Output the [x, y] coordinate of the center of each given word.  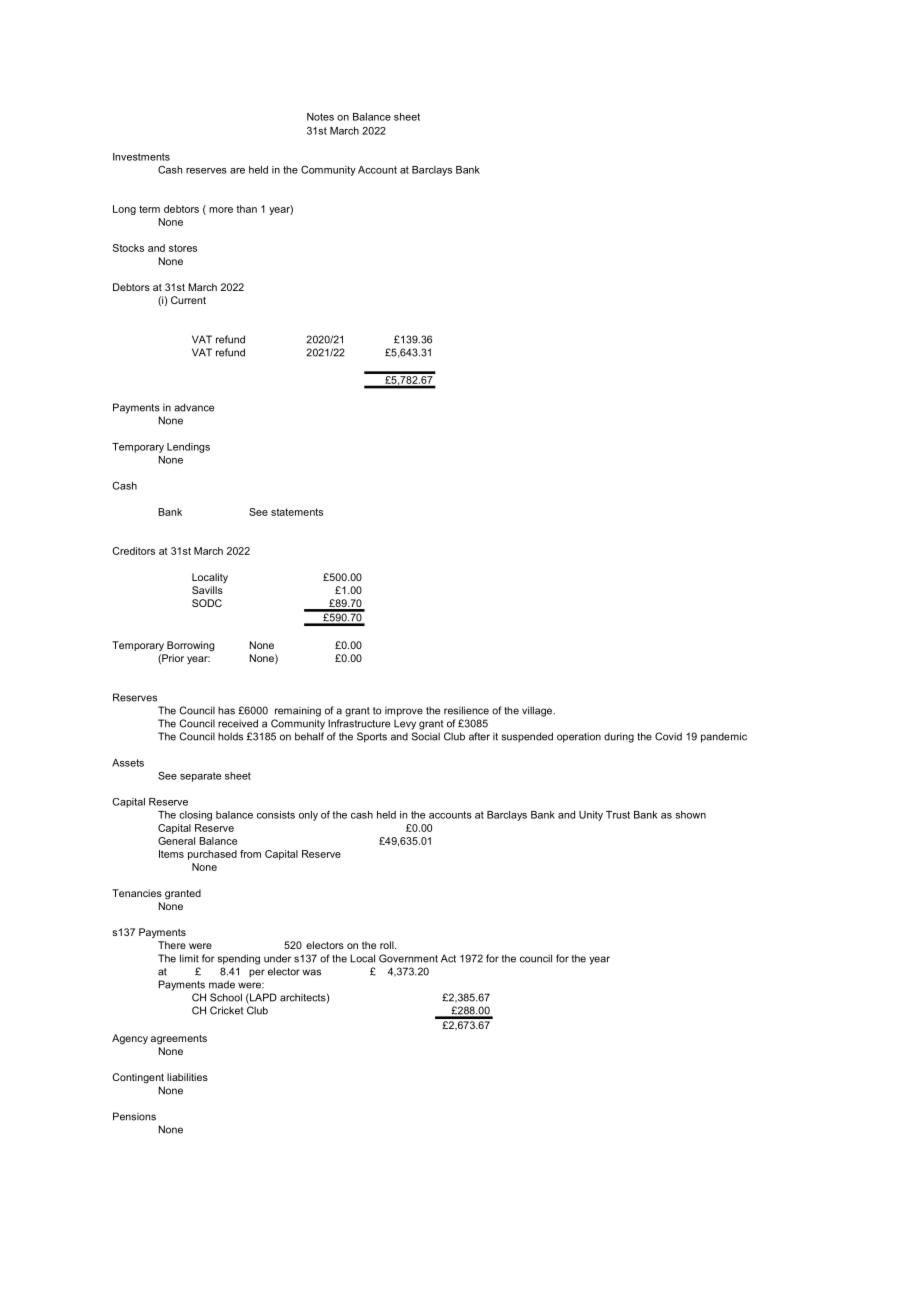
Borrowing [190, 646]
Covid [668, 736]
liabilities [187, 1077]
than [246, 209]
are [237, 171]
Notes [320, 117]
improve [404, 711]
